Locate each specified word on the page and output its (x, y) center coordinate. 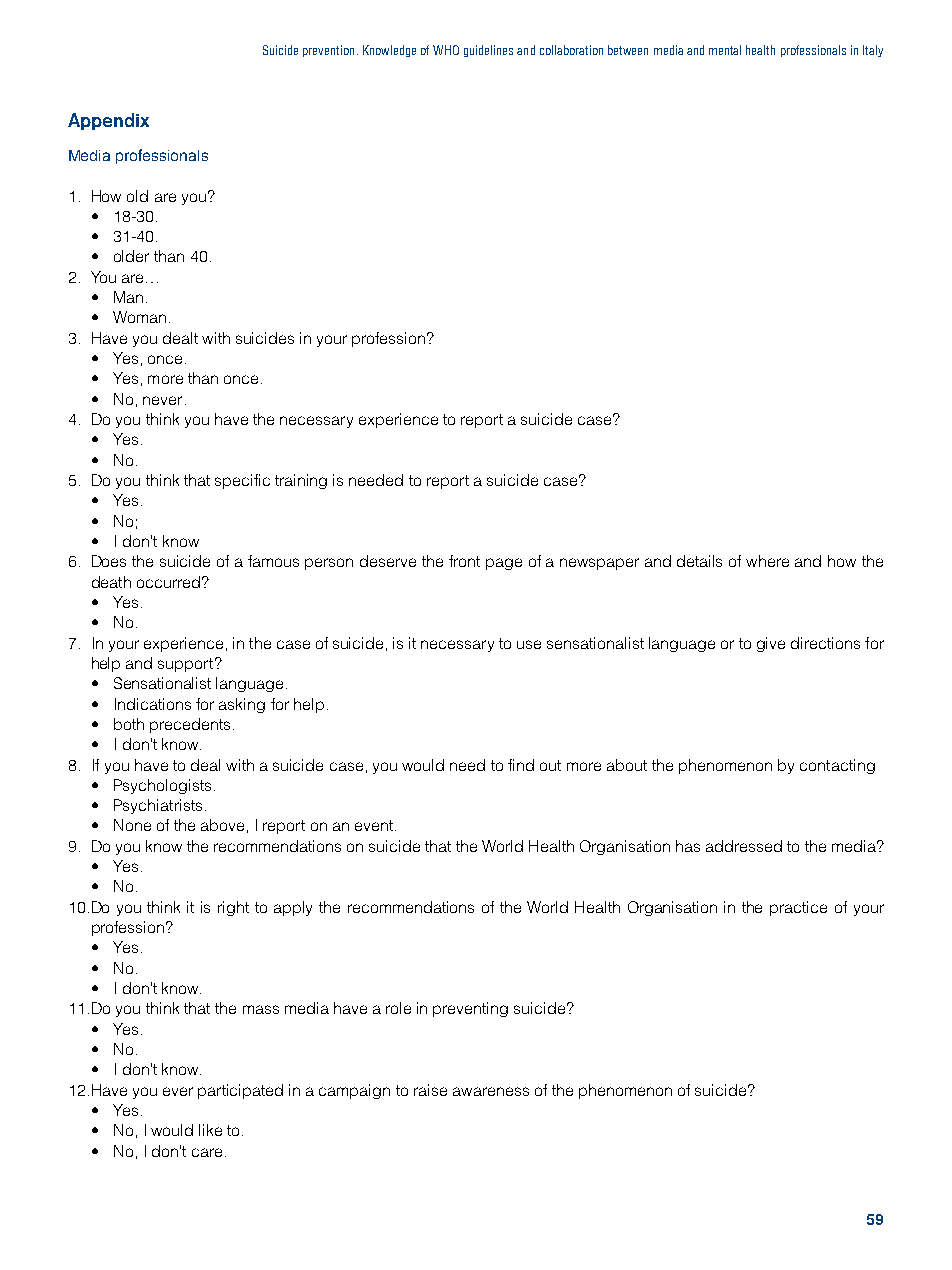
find (521, 765)
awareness (491, 1091)
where (767, 561)
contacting (837, 766)
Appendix (108, 121)
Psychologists (162, 786)
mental (725, 50)
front (464, 561)
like (210, 1130)
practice (798, 908)
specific (242, 481)
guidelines (488, 51)
